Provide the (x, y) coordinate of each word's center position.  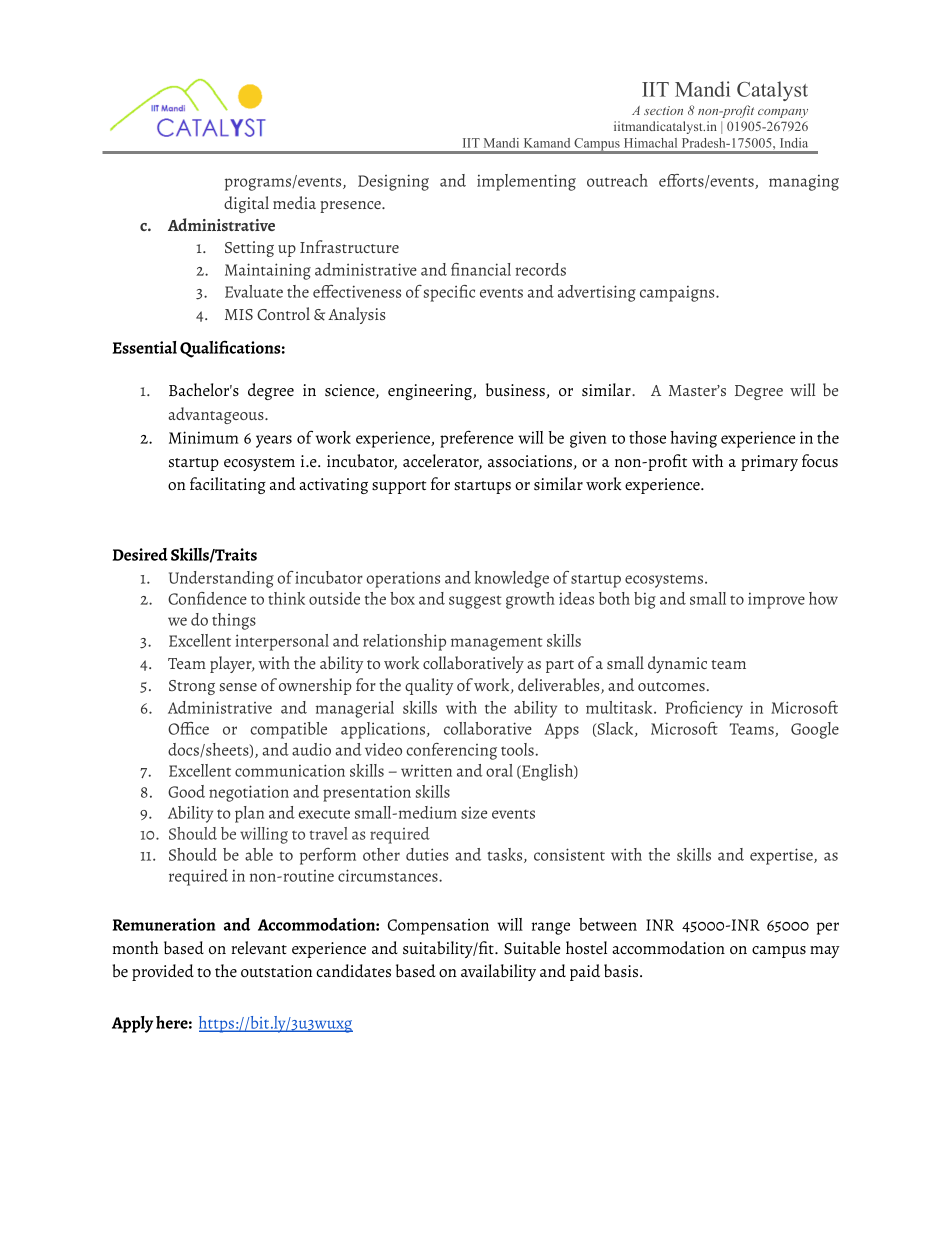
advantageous (217, 415)
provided (163, 972)
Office (188, 728)
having (694, 439)
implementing (526, 182)
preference (476, 439)
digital (246, 204)
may (825, 952)
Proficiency (704, 709)
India (794, 143)
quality (429, 686)
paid (585, 972)
